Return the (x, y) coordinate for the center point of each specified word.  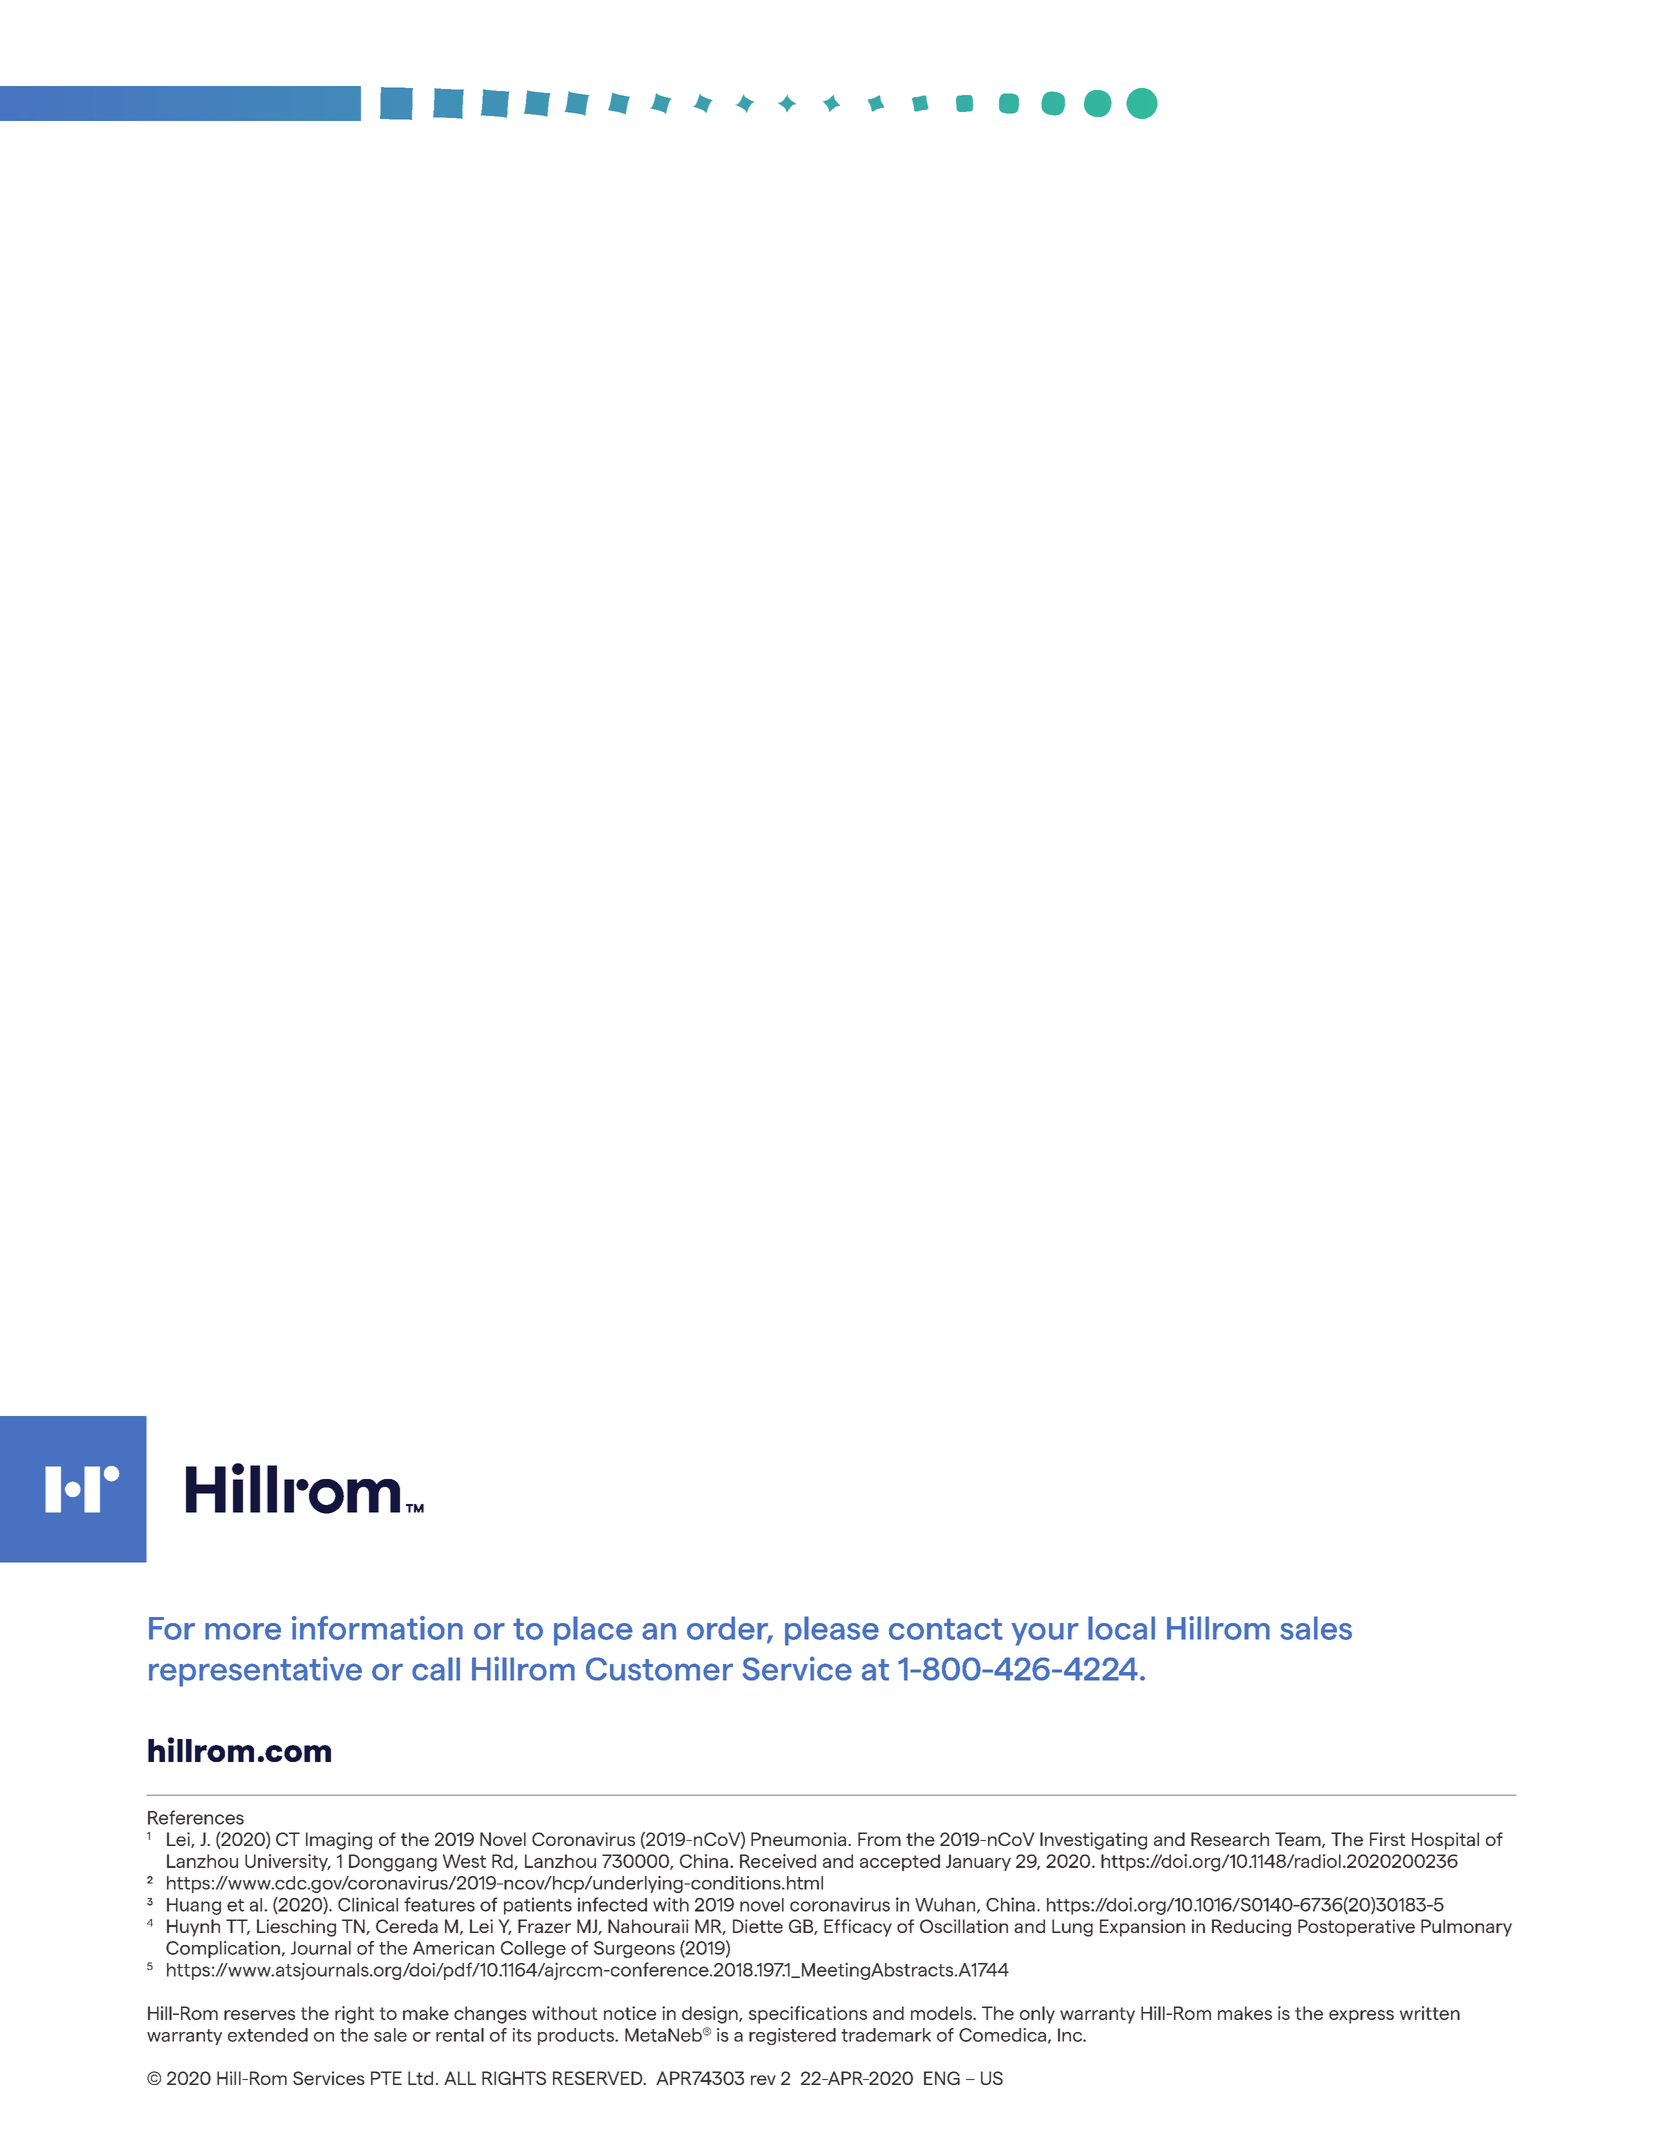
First (1388, 1839)
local (1121, 1628)
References (196, 1817)
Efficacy (858, 1928)
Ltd (420, 2078)
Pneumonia (798, 1839)
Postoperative (1356, 1928)
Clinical (368, 1904)
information (377, 1628)
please (832, 1631)
